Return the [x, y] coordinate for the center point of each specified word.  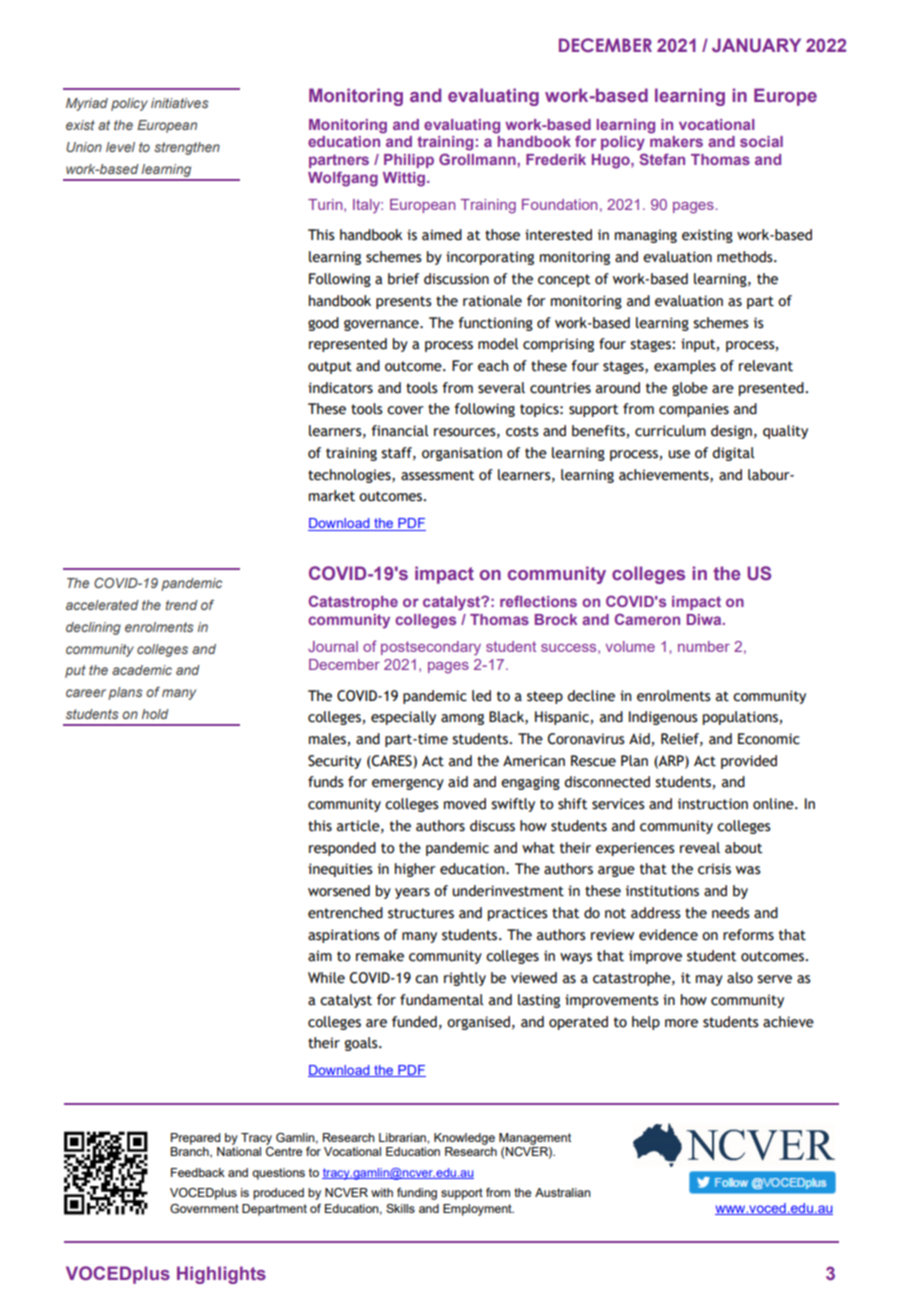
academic [142, 670]
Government [204, 1208]
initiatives [179, 103]
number [704, 646]
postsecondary [431, 648]
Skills [400, 1208]
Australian [563, 1192]
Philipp [409, 161]
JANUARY [756, 45]
